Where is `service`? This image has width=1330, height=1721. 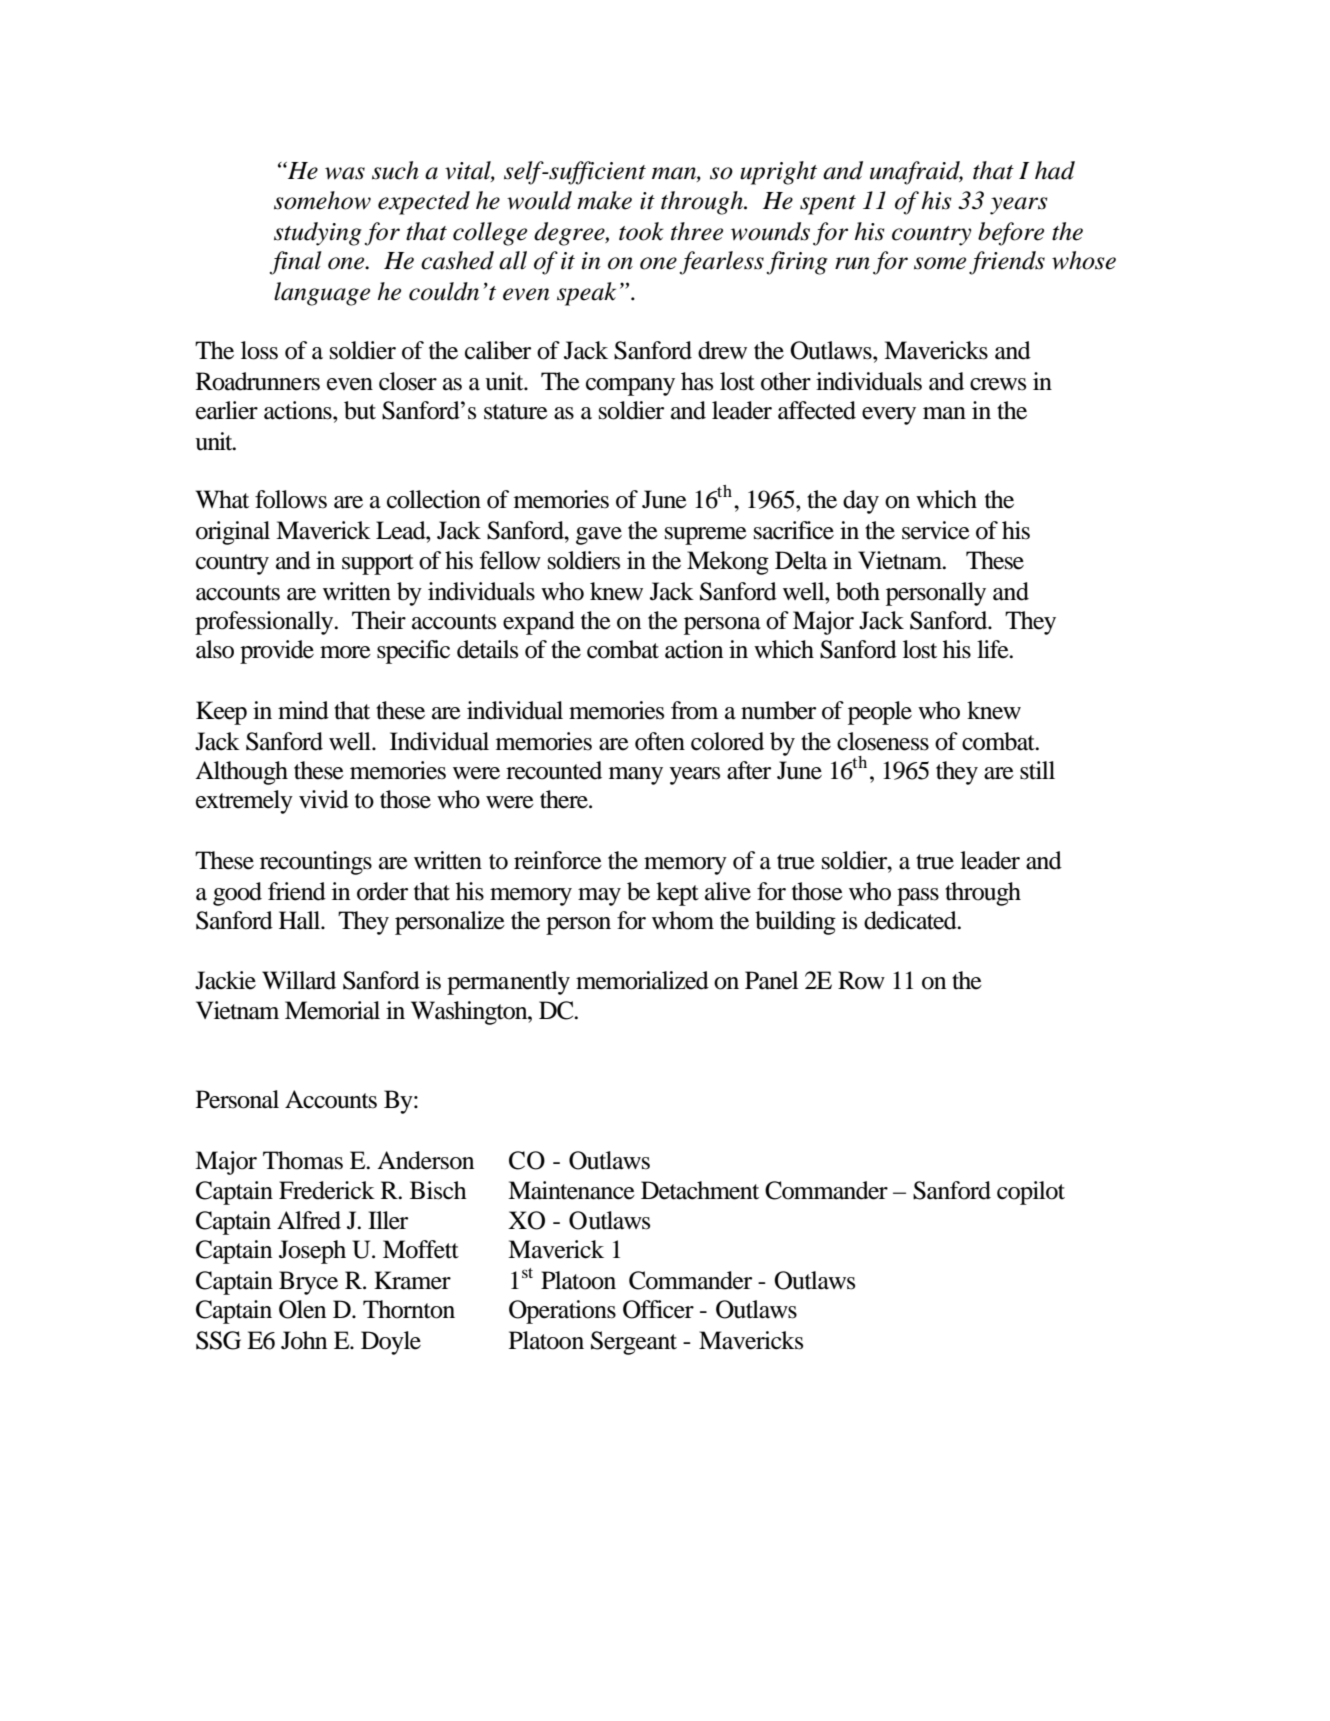 service is located at coordinates (936, 530).
